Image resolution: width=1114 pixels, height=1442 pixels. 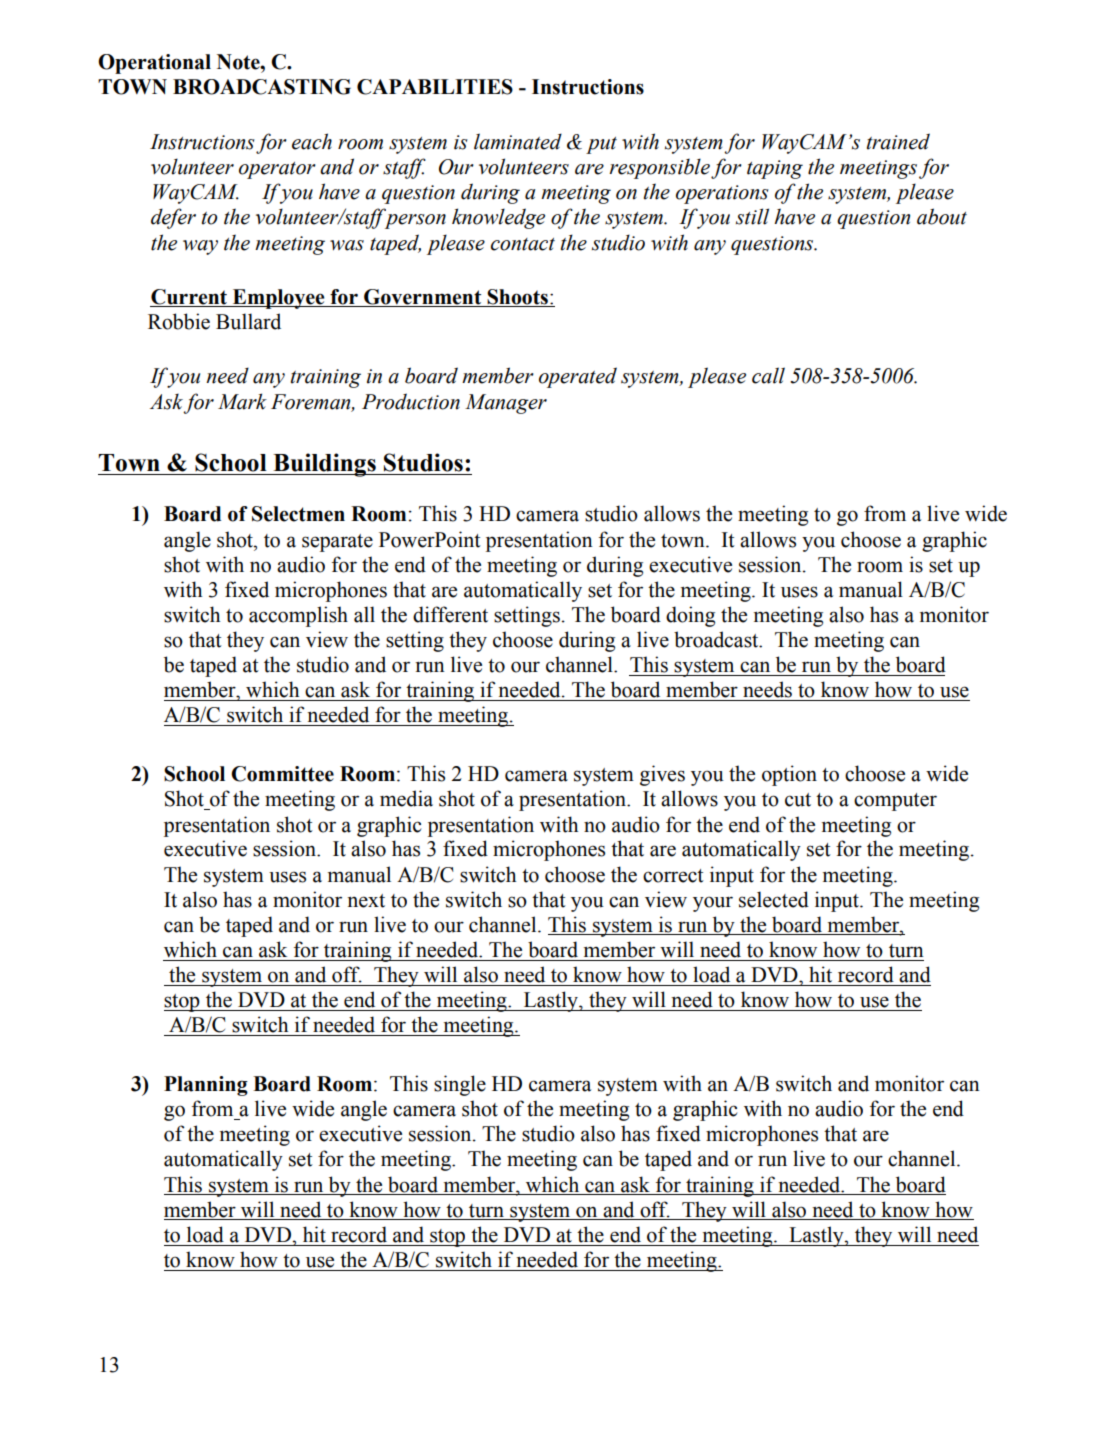 What do you see at coordinates (774, 899) in the image?
I see `selected` at bounding box center [774, 899].
